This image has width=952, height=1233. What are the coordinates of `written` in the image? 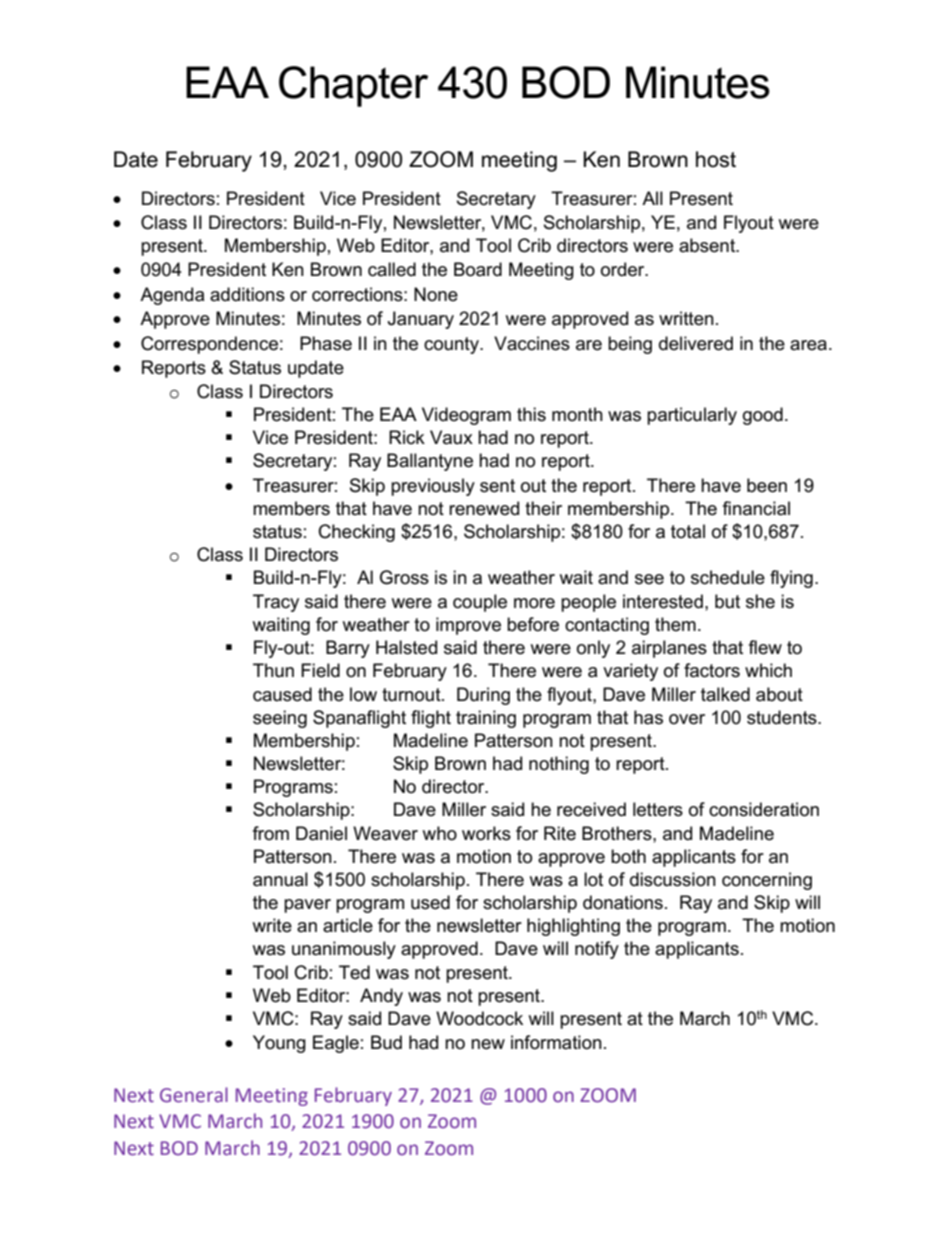 It's located at (686, 318).
